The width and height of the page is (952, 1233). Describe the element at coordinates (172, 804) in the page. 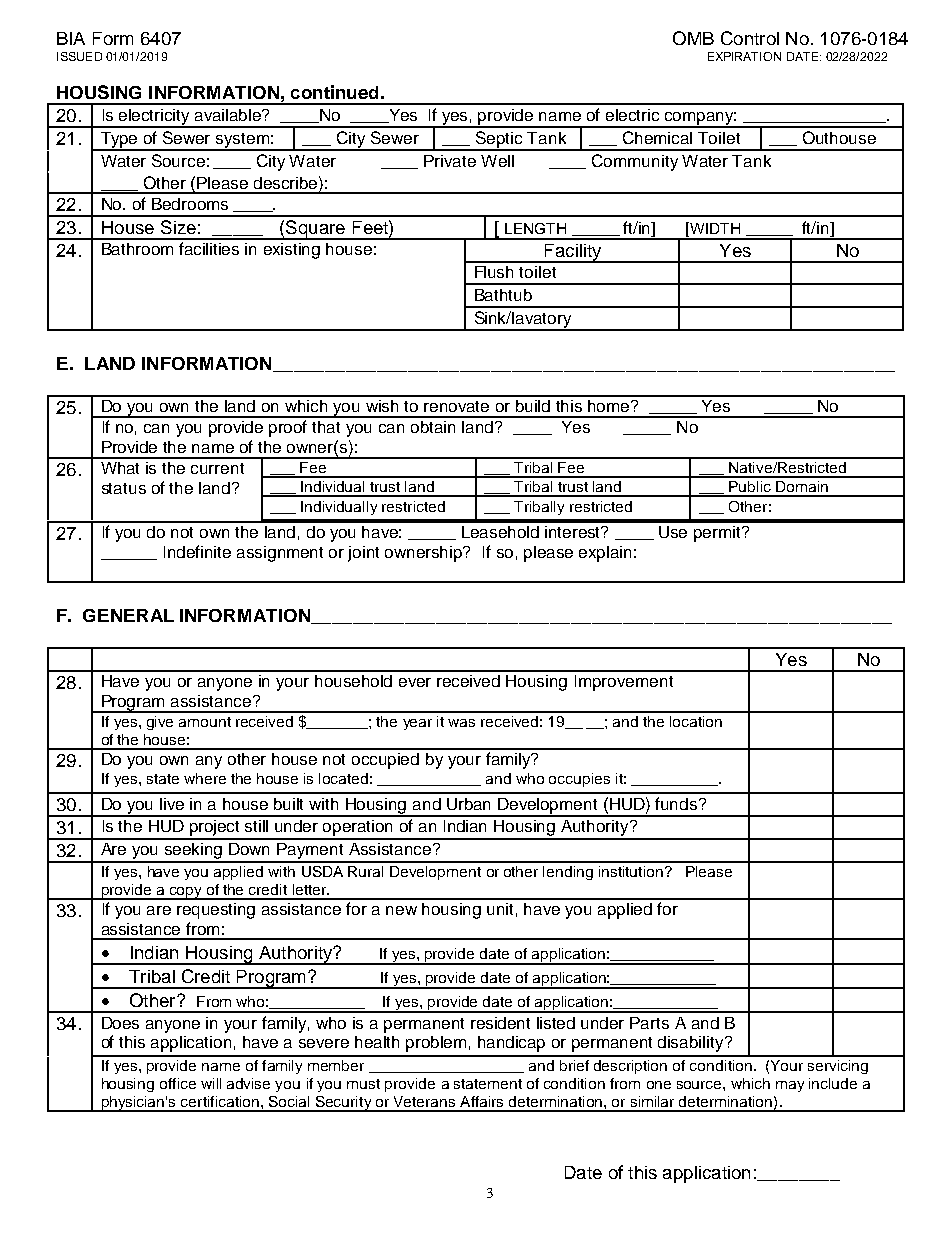

I see `live` at that location.
